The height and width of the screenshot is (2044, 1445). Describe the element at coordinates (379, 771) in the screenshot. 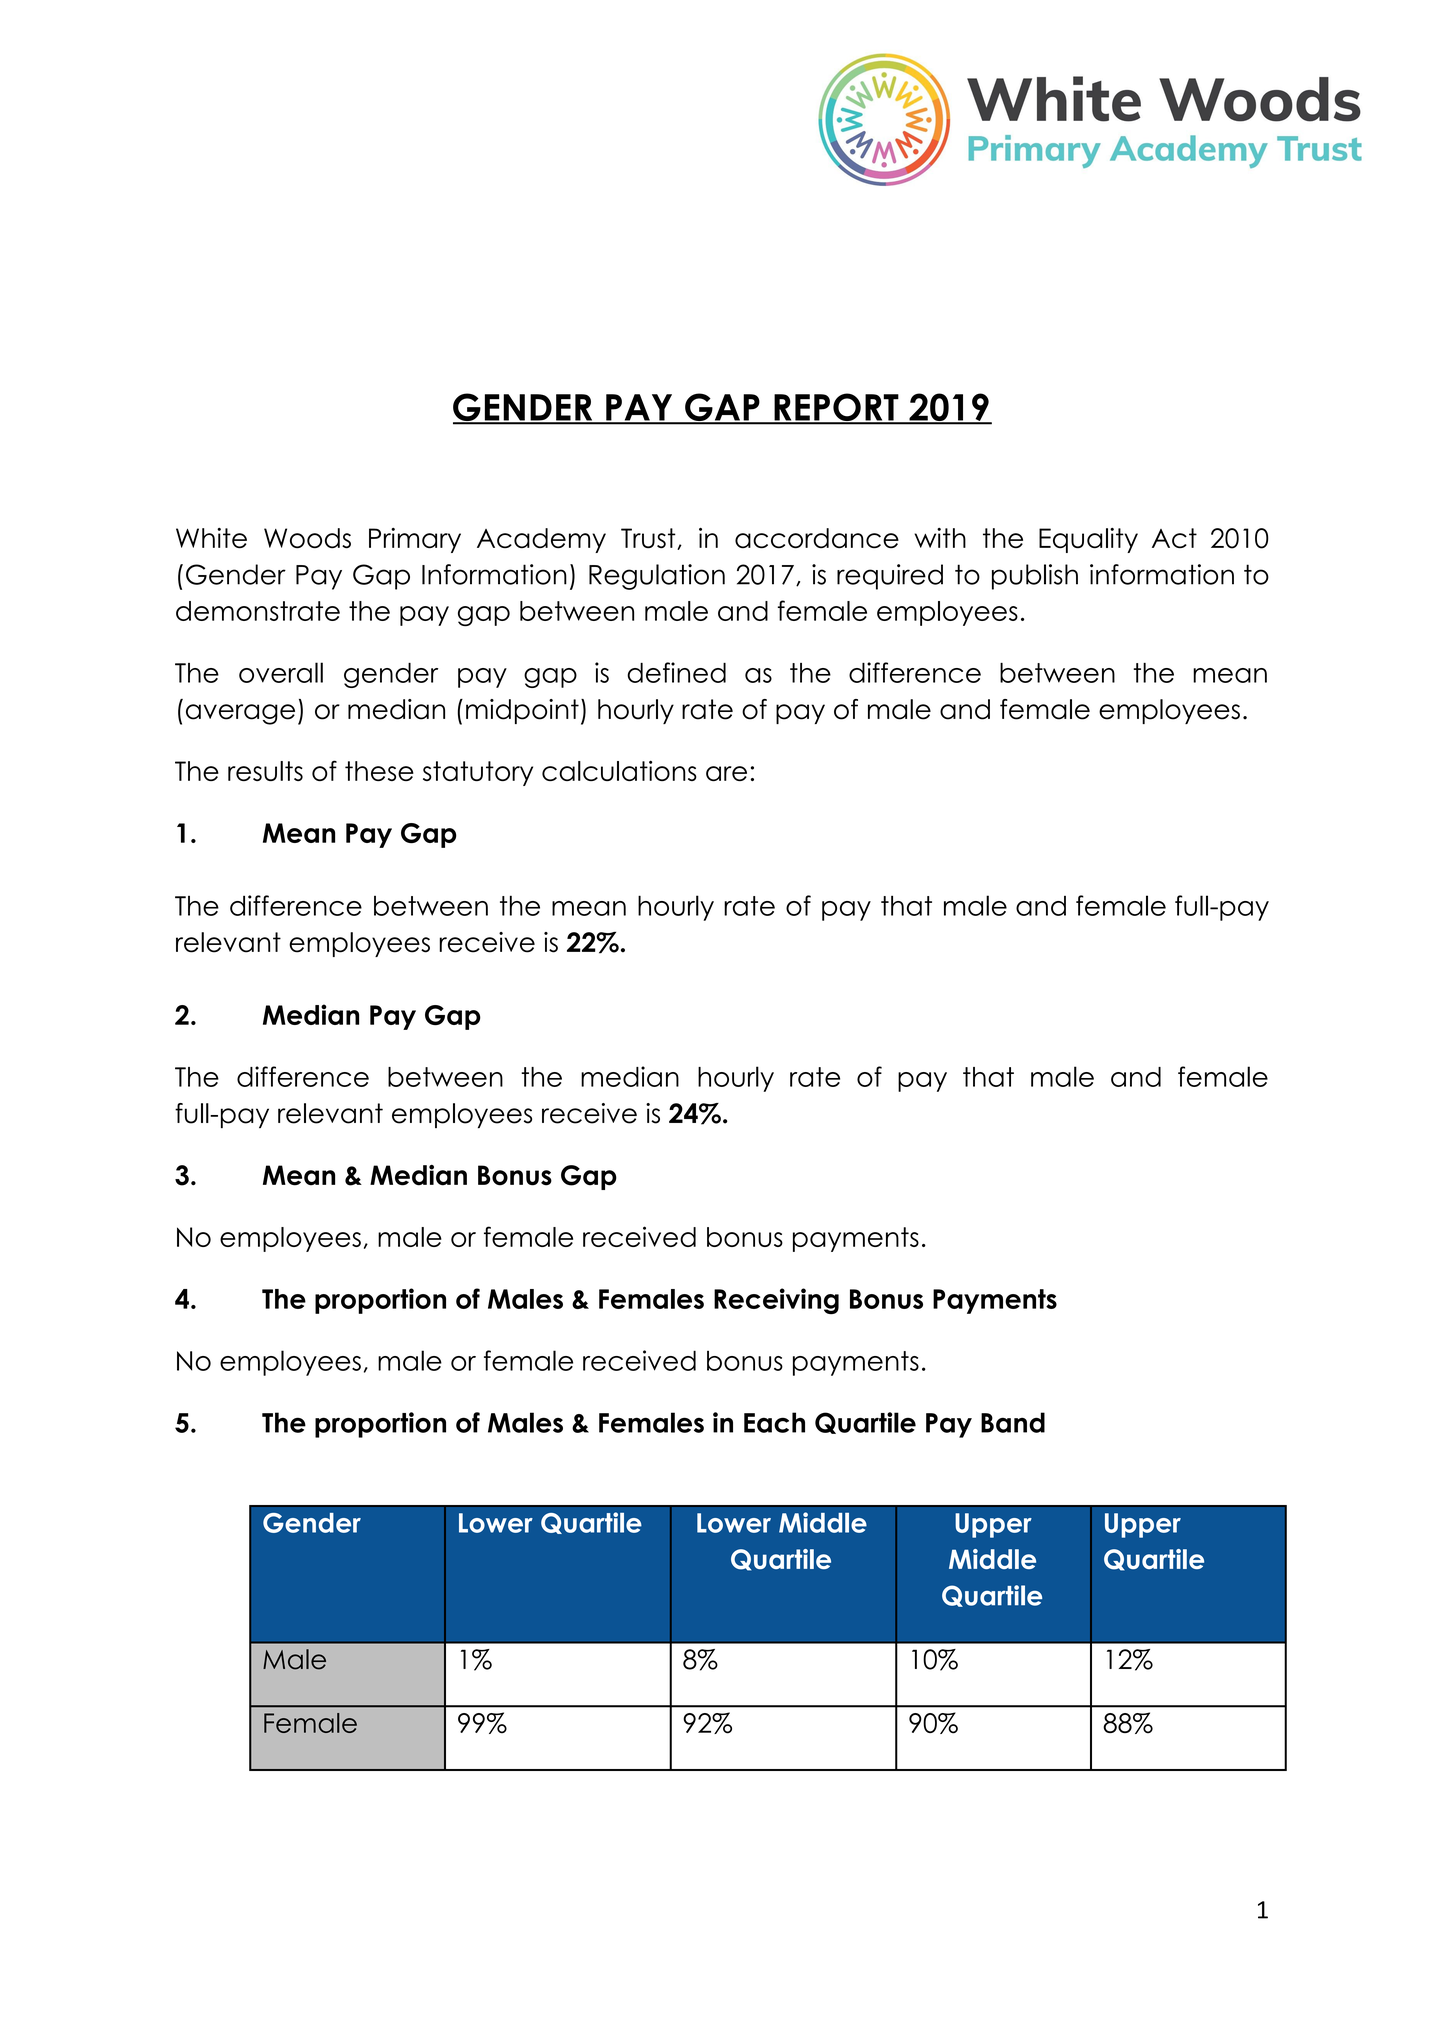

I see `these` at that location.
